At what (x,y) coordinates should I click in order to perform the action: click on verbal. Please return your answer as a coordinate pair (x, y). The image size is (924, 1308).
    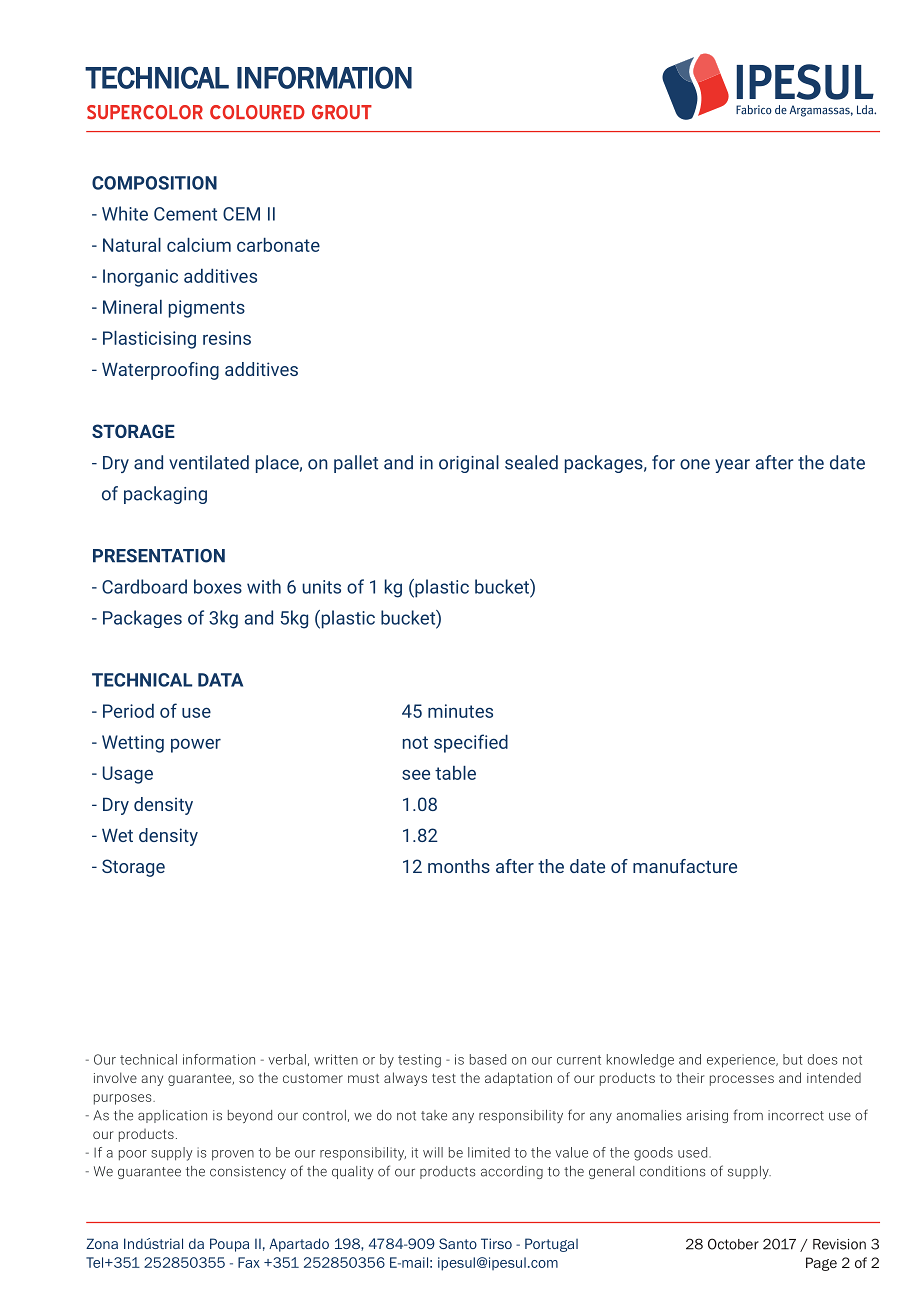
    Looking at the image, I should click on (287, 1059).
